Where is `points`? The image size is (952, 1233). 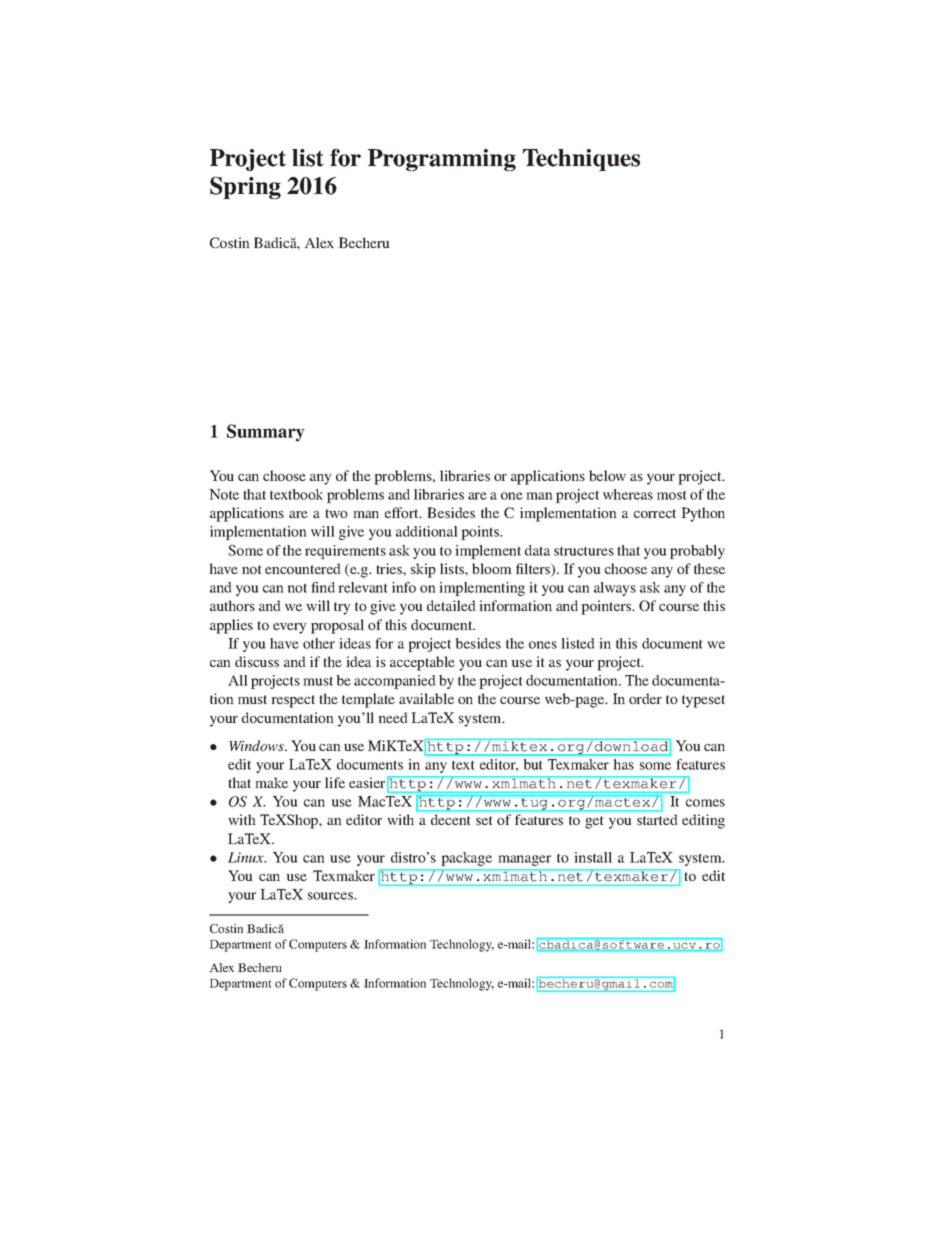
points is located at coordinates (481, 533).
